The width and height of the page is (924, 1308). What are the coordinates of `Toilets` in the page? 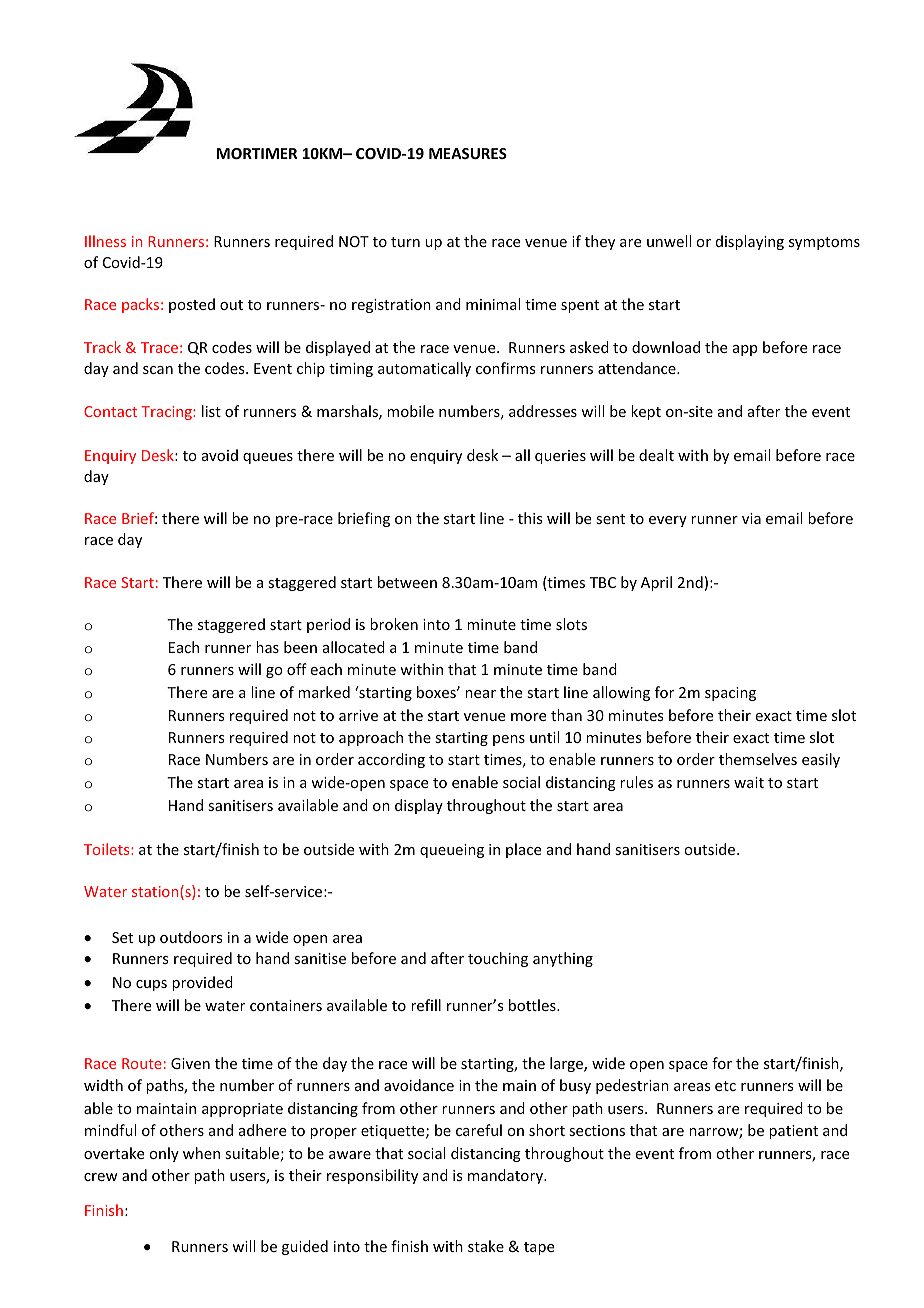 It's located at (108, 849).
